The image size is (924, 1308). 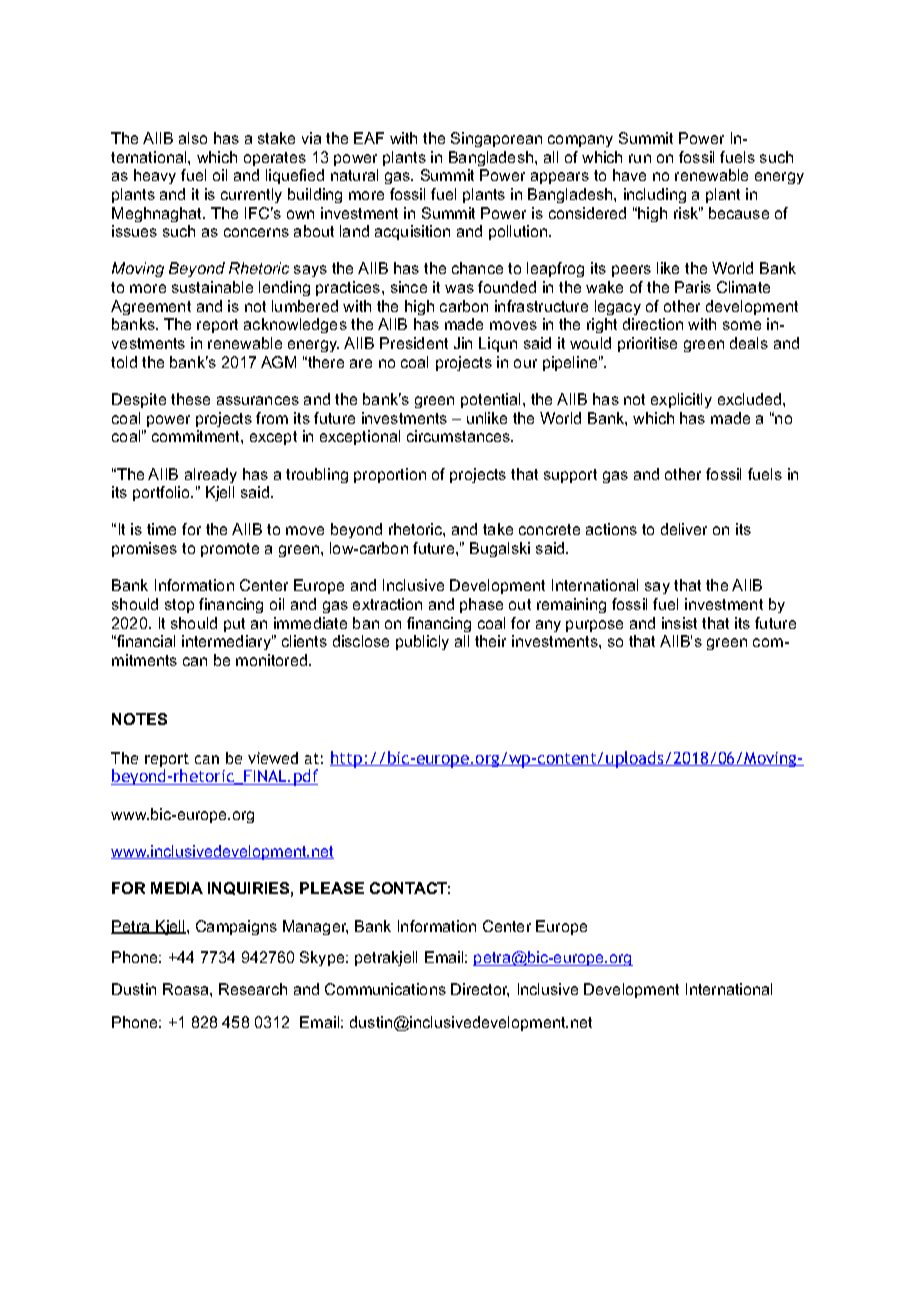 I want to click on circumstances, so click(x=459, y=436).
